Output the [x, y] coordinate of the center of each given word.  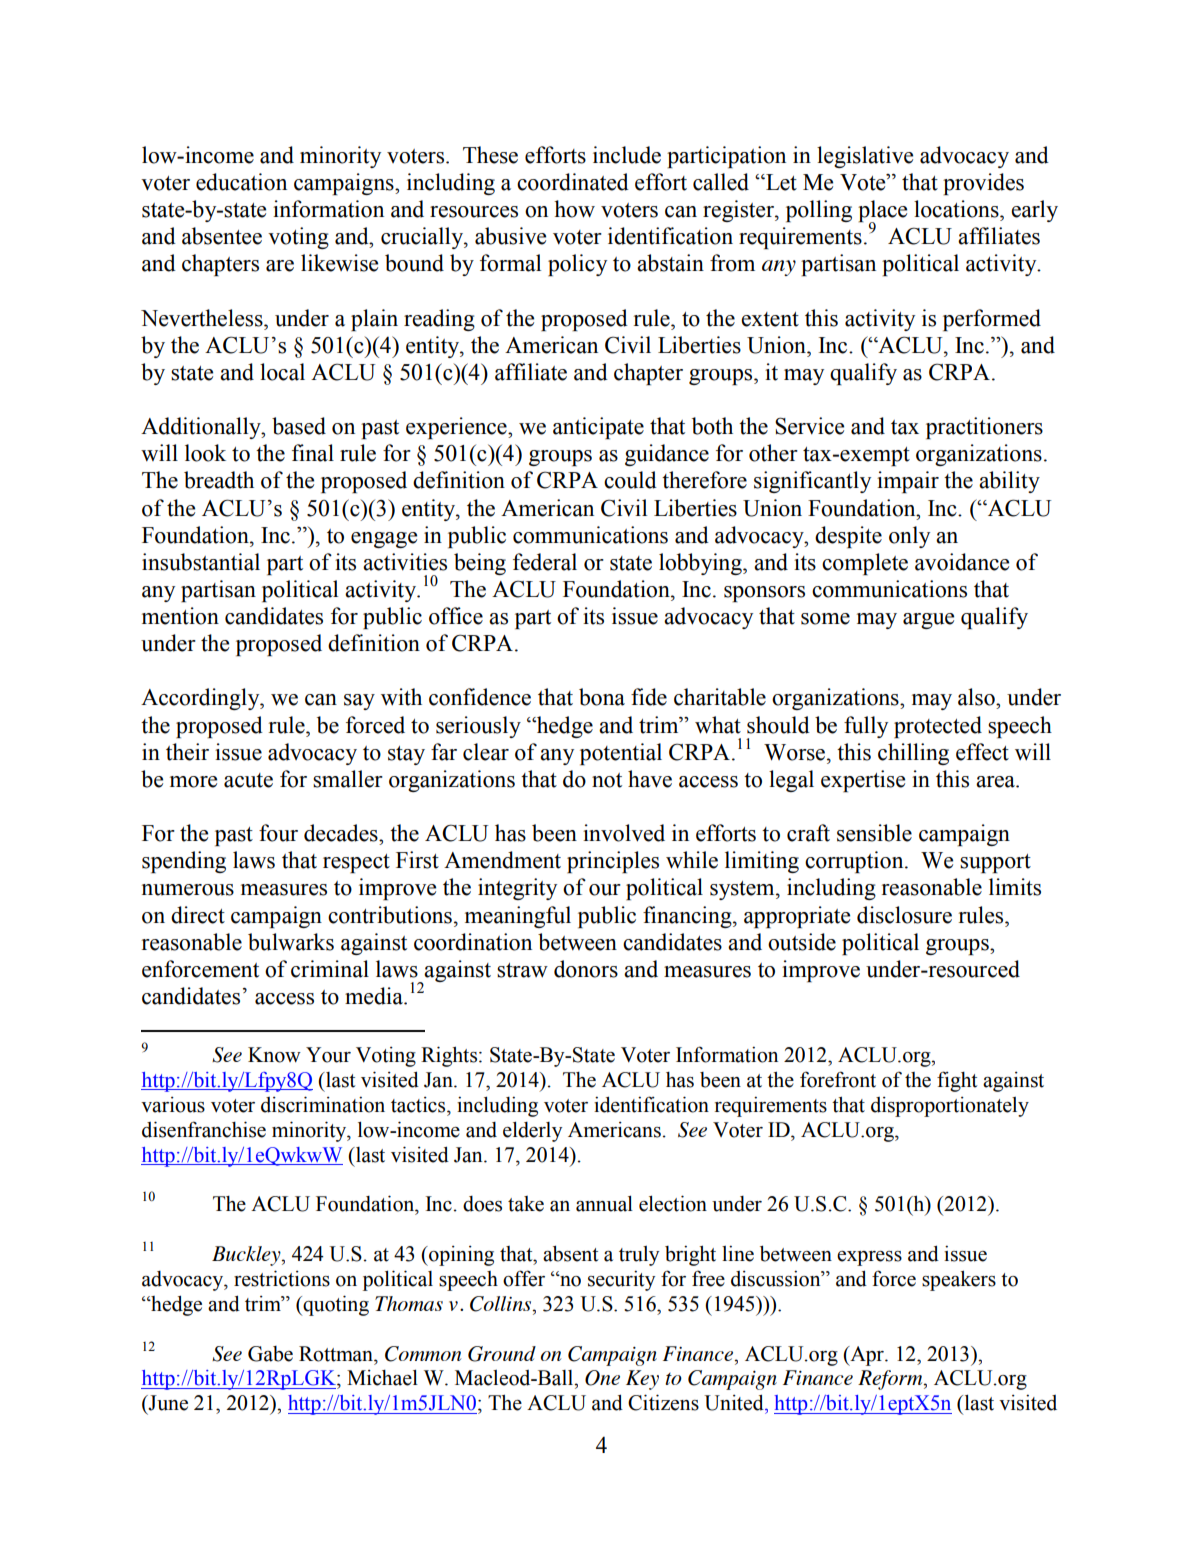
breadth [219, 480]
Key [642, 1380]
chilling [913, 754]
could [630, 480]
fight [957, 1081]
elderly [532, 1131]
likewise [339, 263]
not [607, 780]
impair [908, 482]
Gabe [270, 1354]
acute [248, 780]
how [574, 209]
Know [274, 1055]
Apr [867, 1356]
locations [957, 209]
